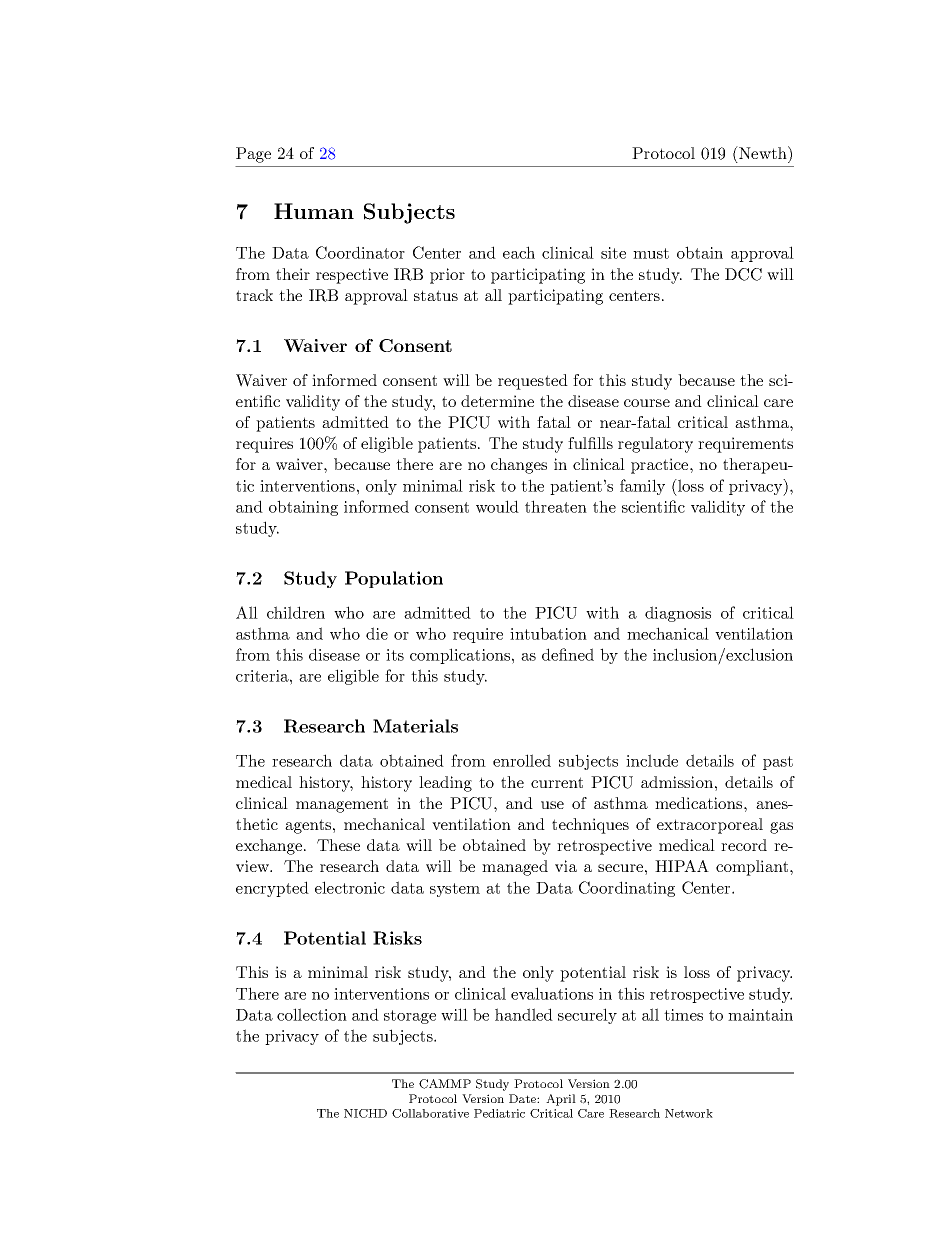  Describe the element at coordinates (312, 1014) in the screenshot. I see `collection` at that location.
